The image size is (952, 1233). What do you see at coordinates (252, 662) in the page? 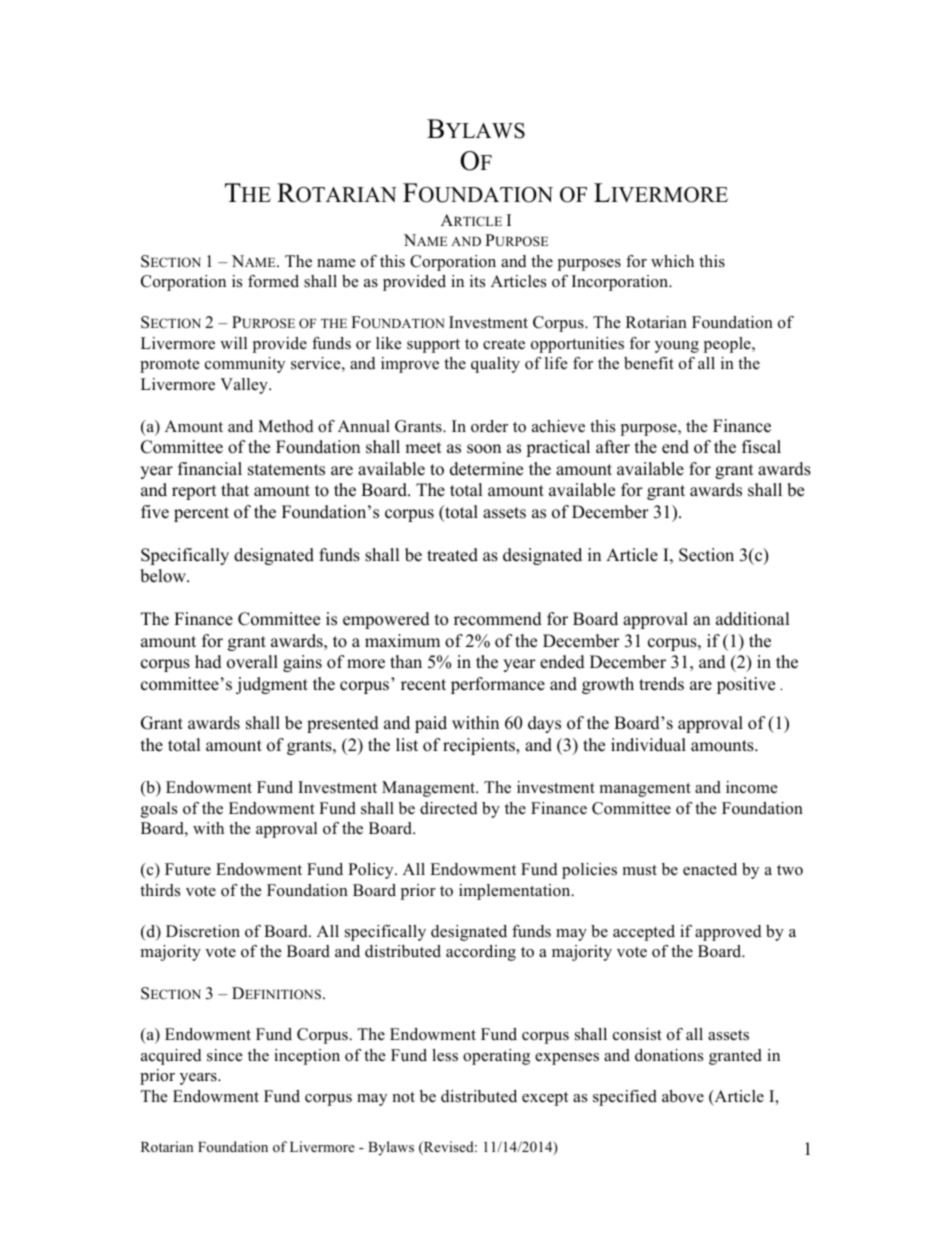
I see `overall` at bounding box center [252, 662].
